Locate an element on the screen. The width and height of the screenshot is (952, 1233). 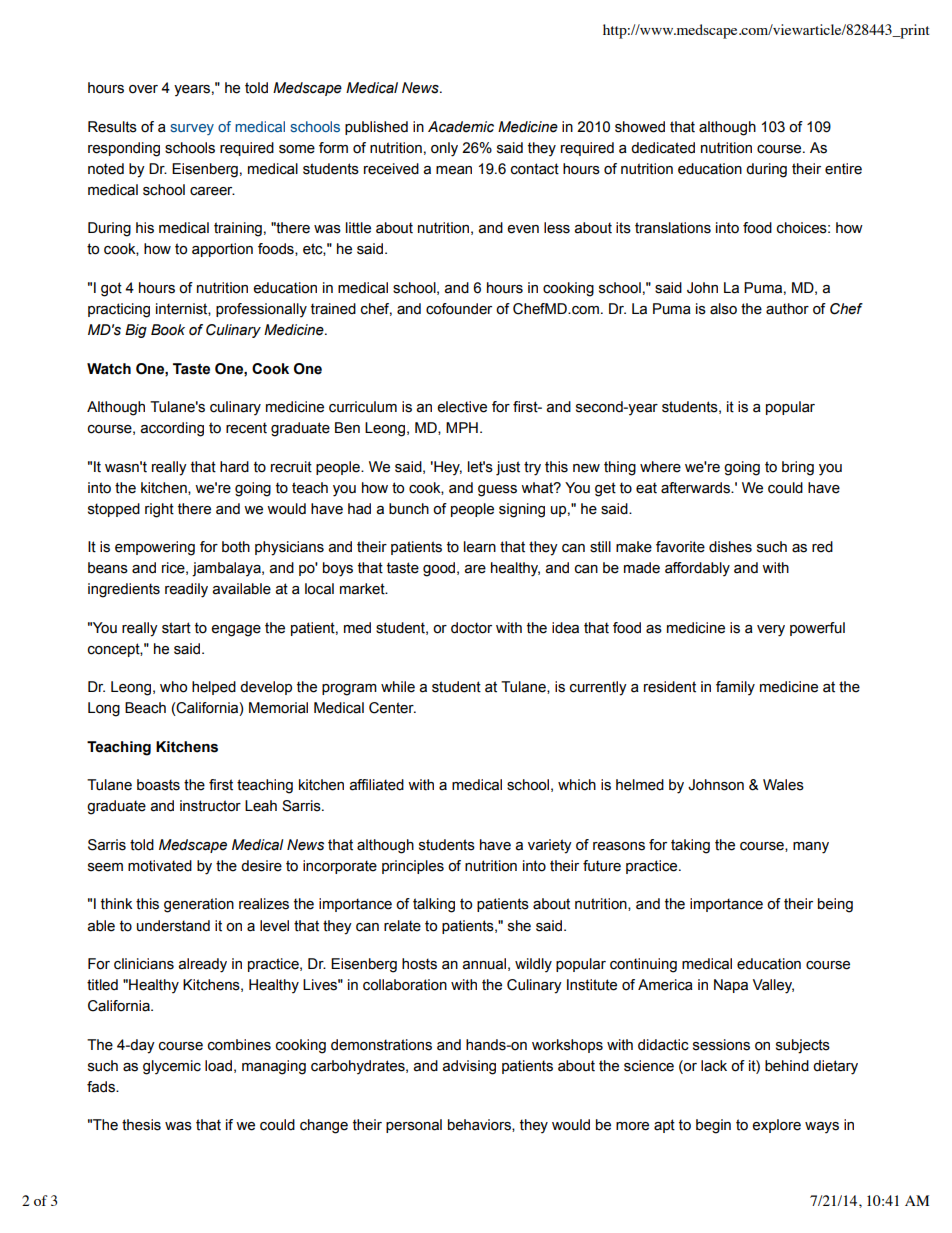
principles is located at coordinates (413, 867).
